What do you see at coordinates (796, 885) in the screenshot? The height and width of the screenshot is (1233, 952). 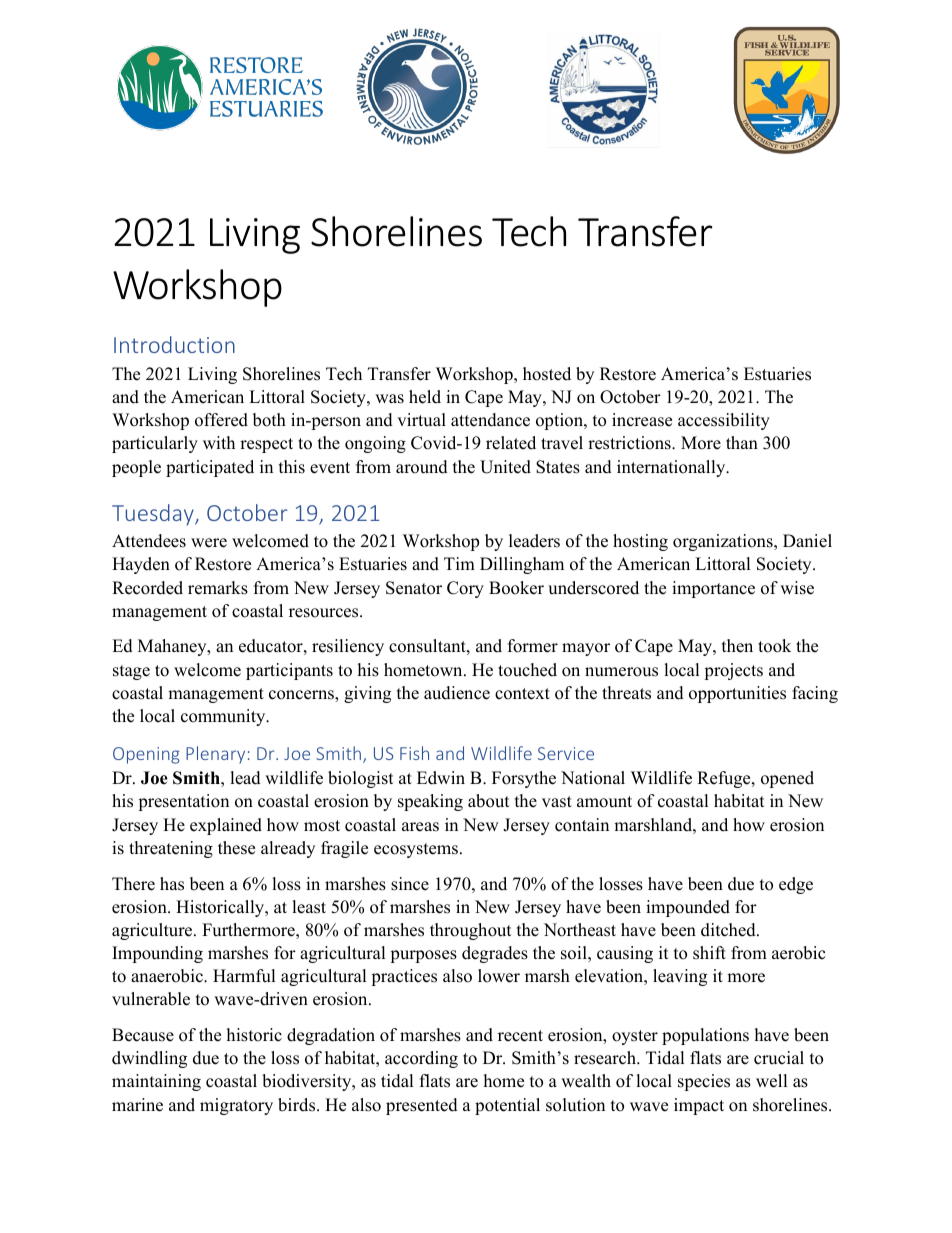 I see `edge` at bounding box center [796, 885].
